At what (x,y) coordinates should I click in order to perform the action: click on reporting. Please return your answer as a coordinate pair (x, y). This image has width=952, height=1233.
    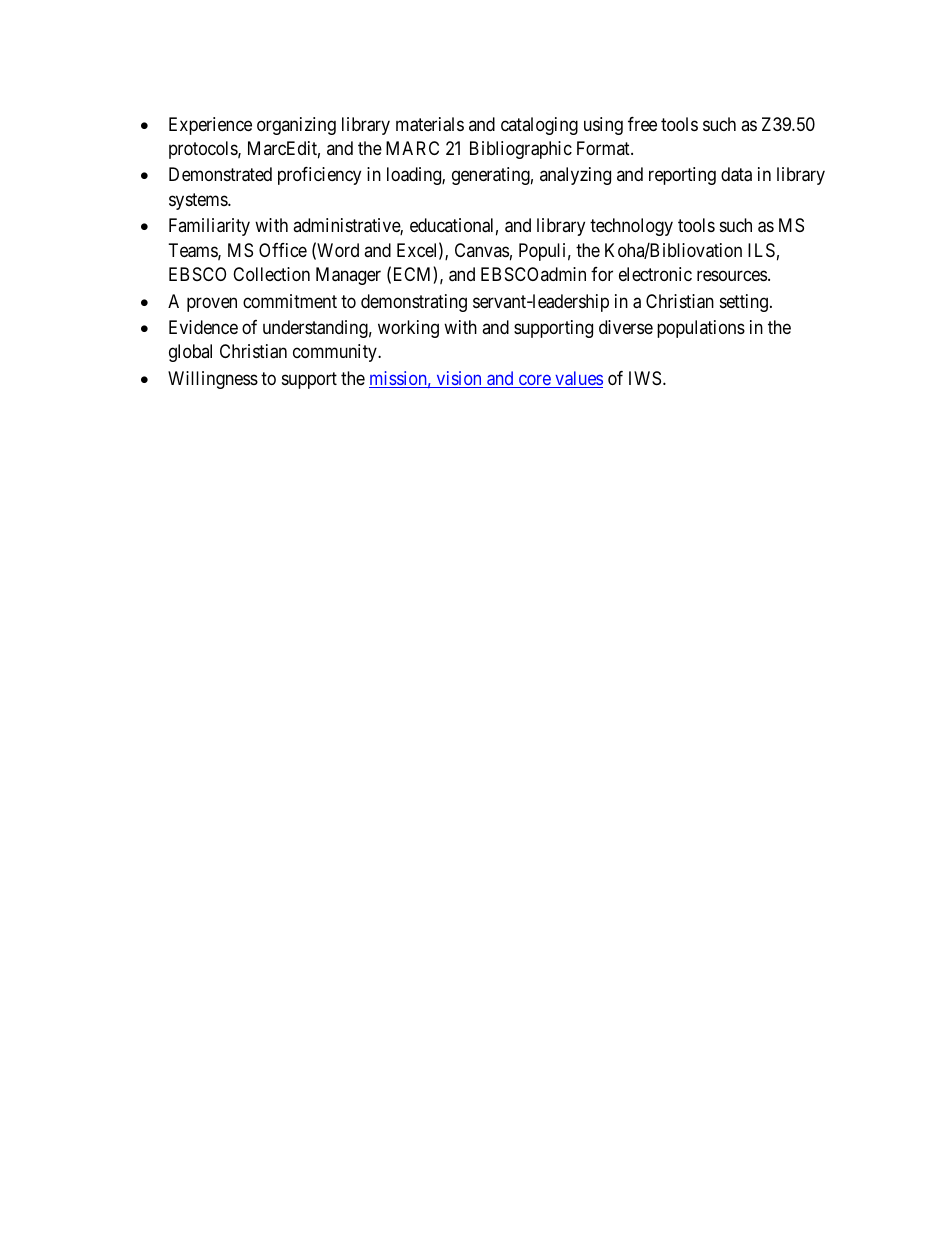
    Looking at the image, I should click on (682, 176).
